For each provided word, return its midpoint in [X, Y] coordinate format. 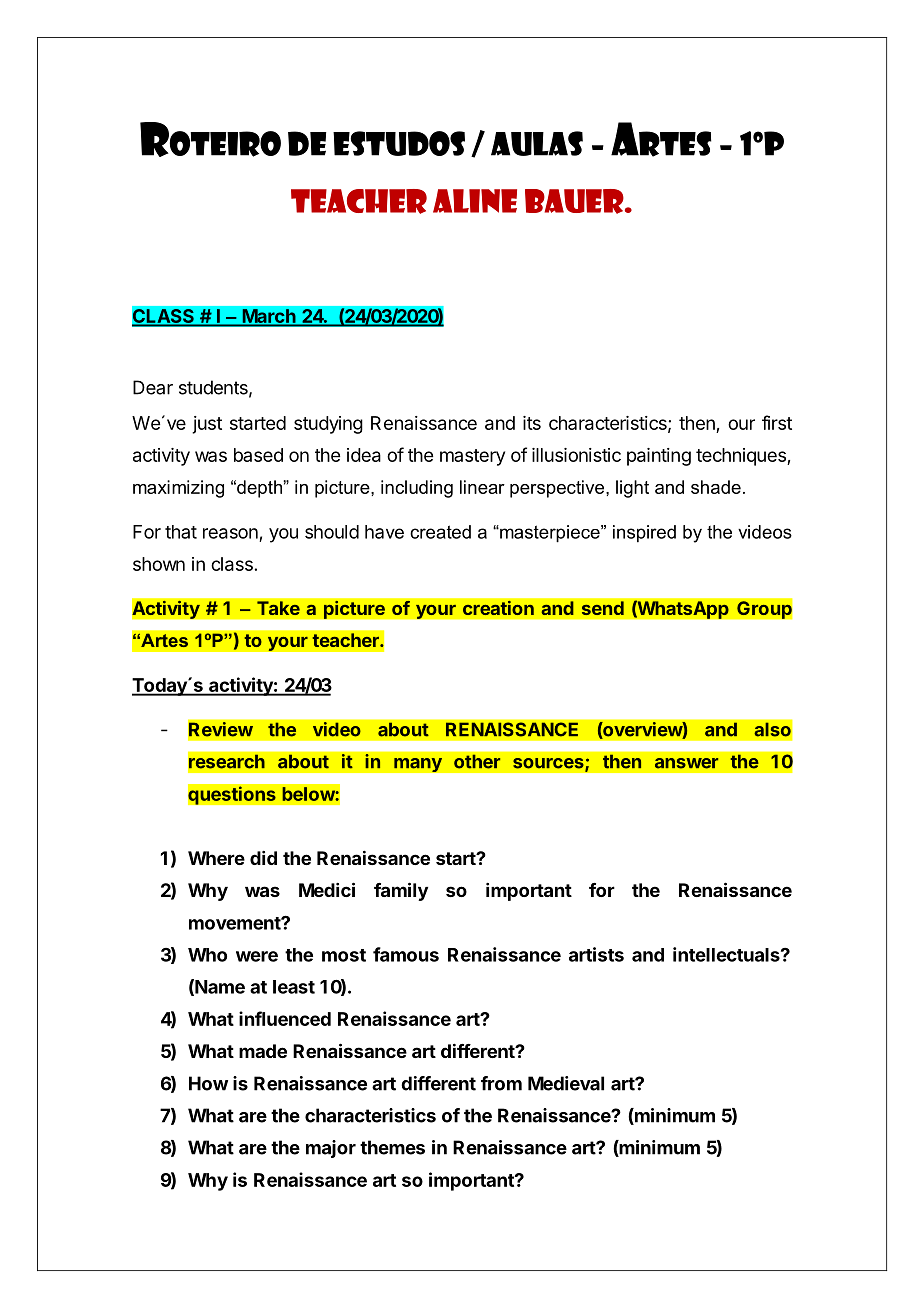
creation [498, 608]
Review [221, 729]
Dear [153, 387]
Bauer [575, 201]
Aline [475, 201]
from [501, 1083]
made [263, 1051]
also [772, 729]
